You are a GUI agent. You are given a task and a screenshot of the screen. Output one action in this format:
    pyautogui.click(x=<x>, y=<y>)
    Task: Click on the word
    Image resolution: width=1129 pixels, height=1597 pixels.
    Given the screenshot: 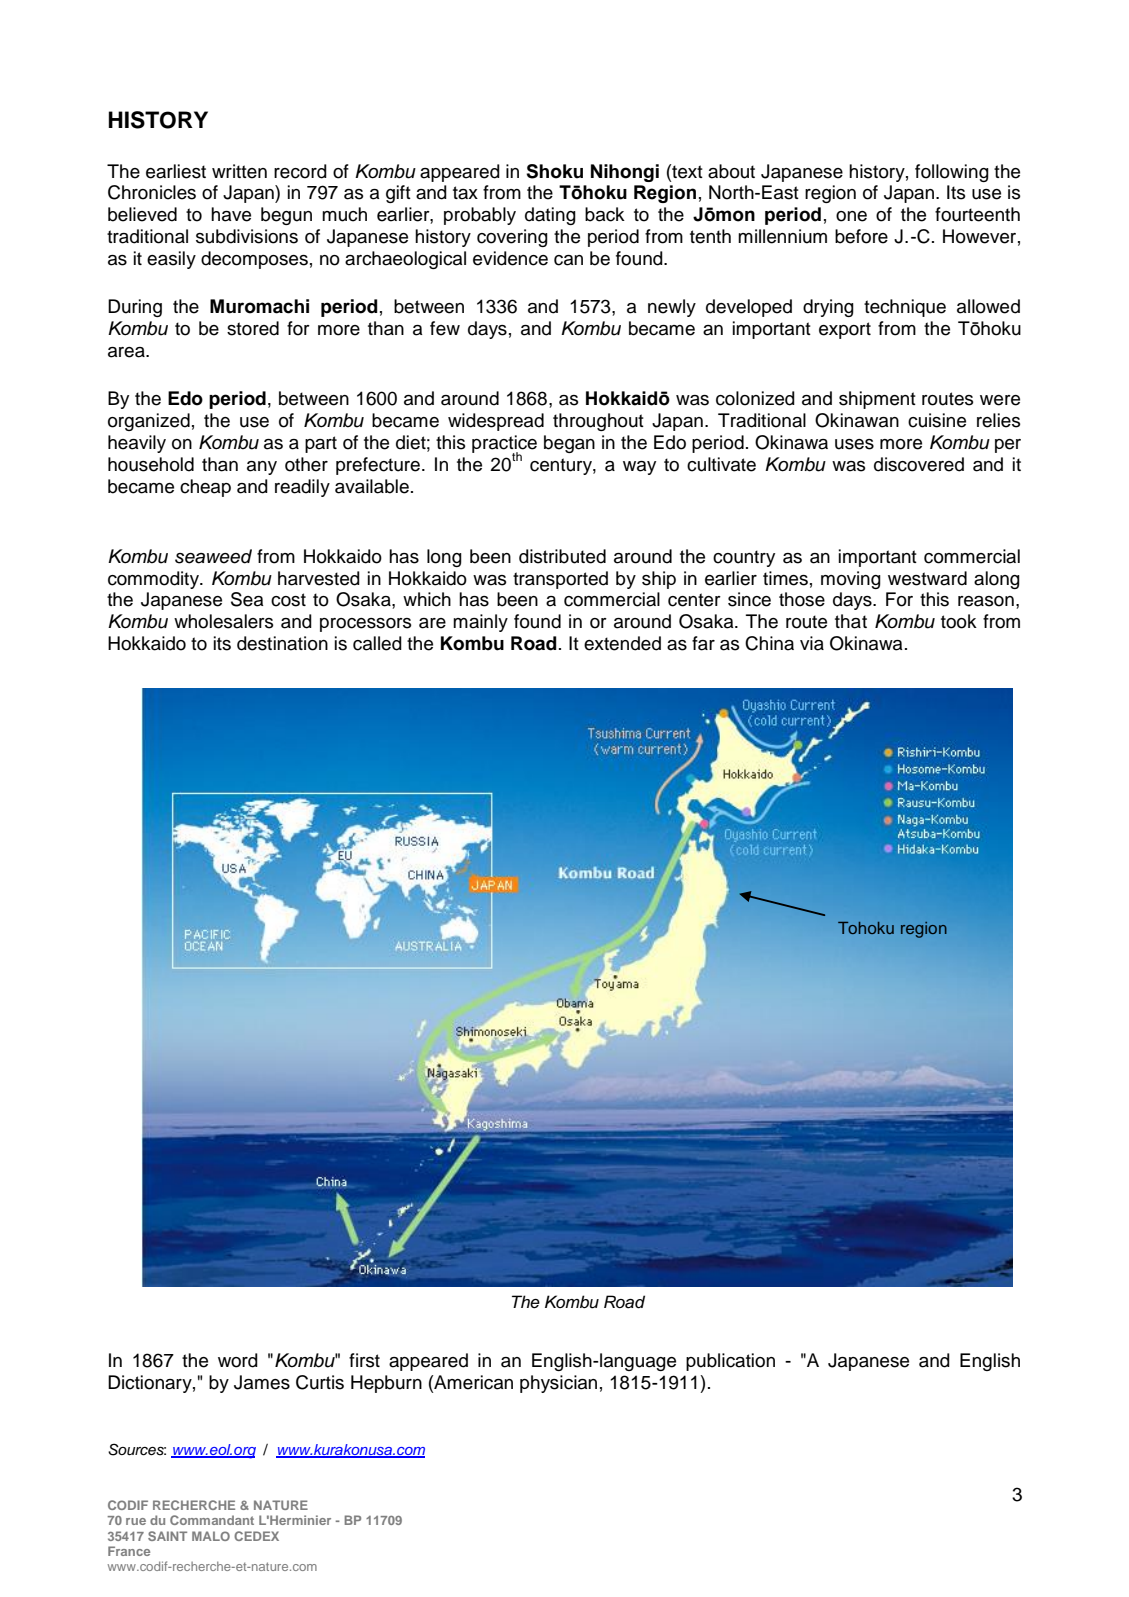 What is the action you would take?
    pyautogui.click(x=238, y=1360)
